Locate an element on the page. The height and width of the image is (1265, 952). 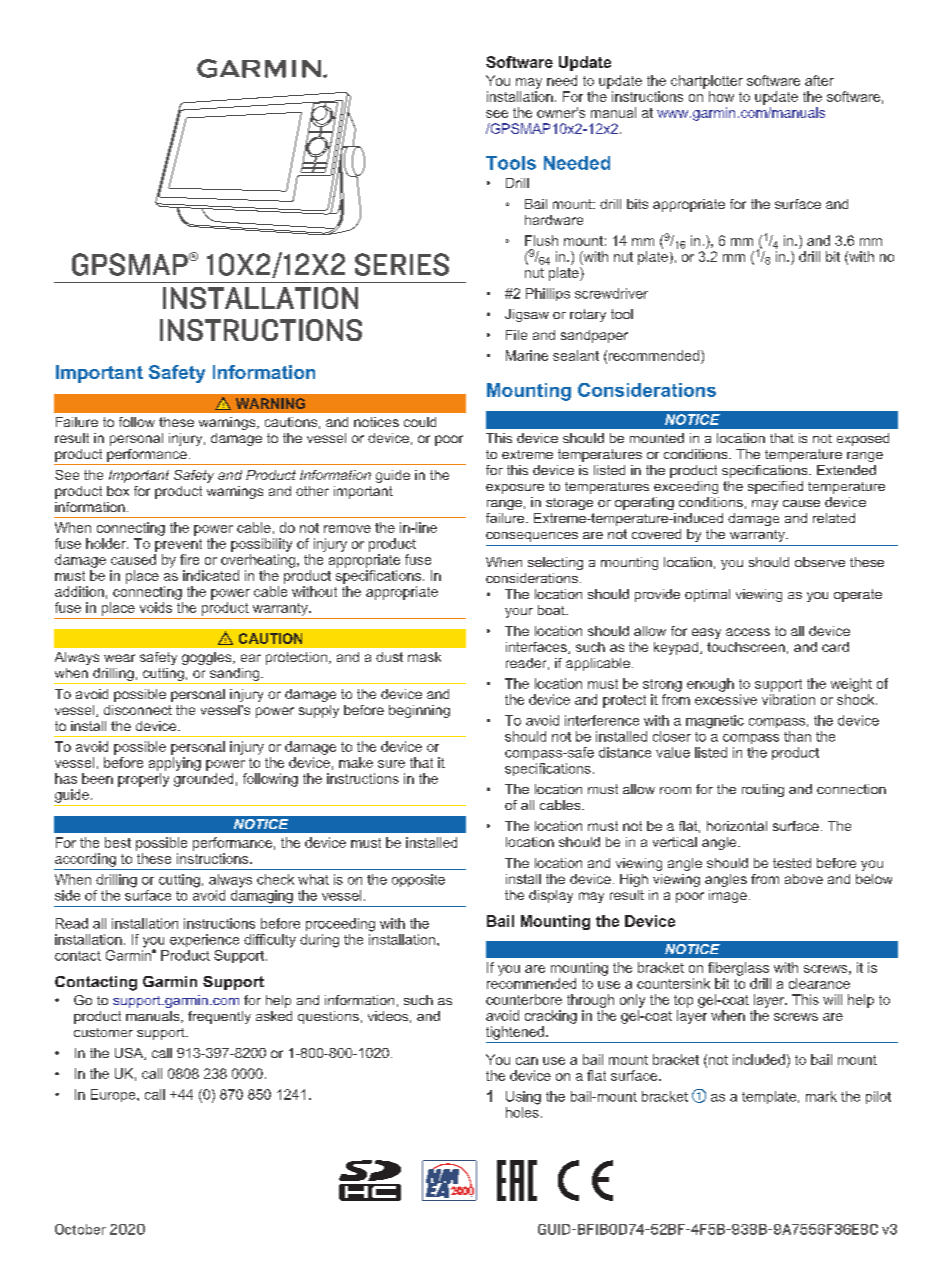
October is located at coordinates (80, 1229).
